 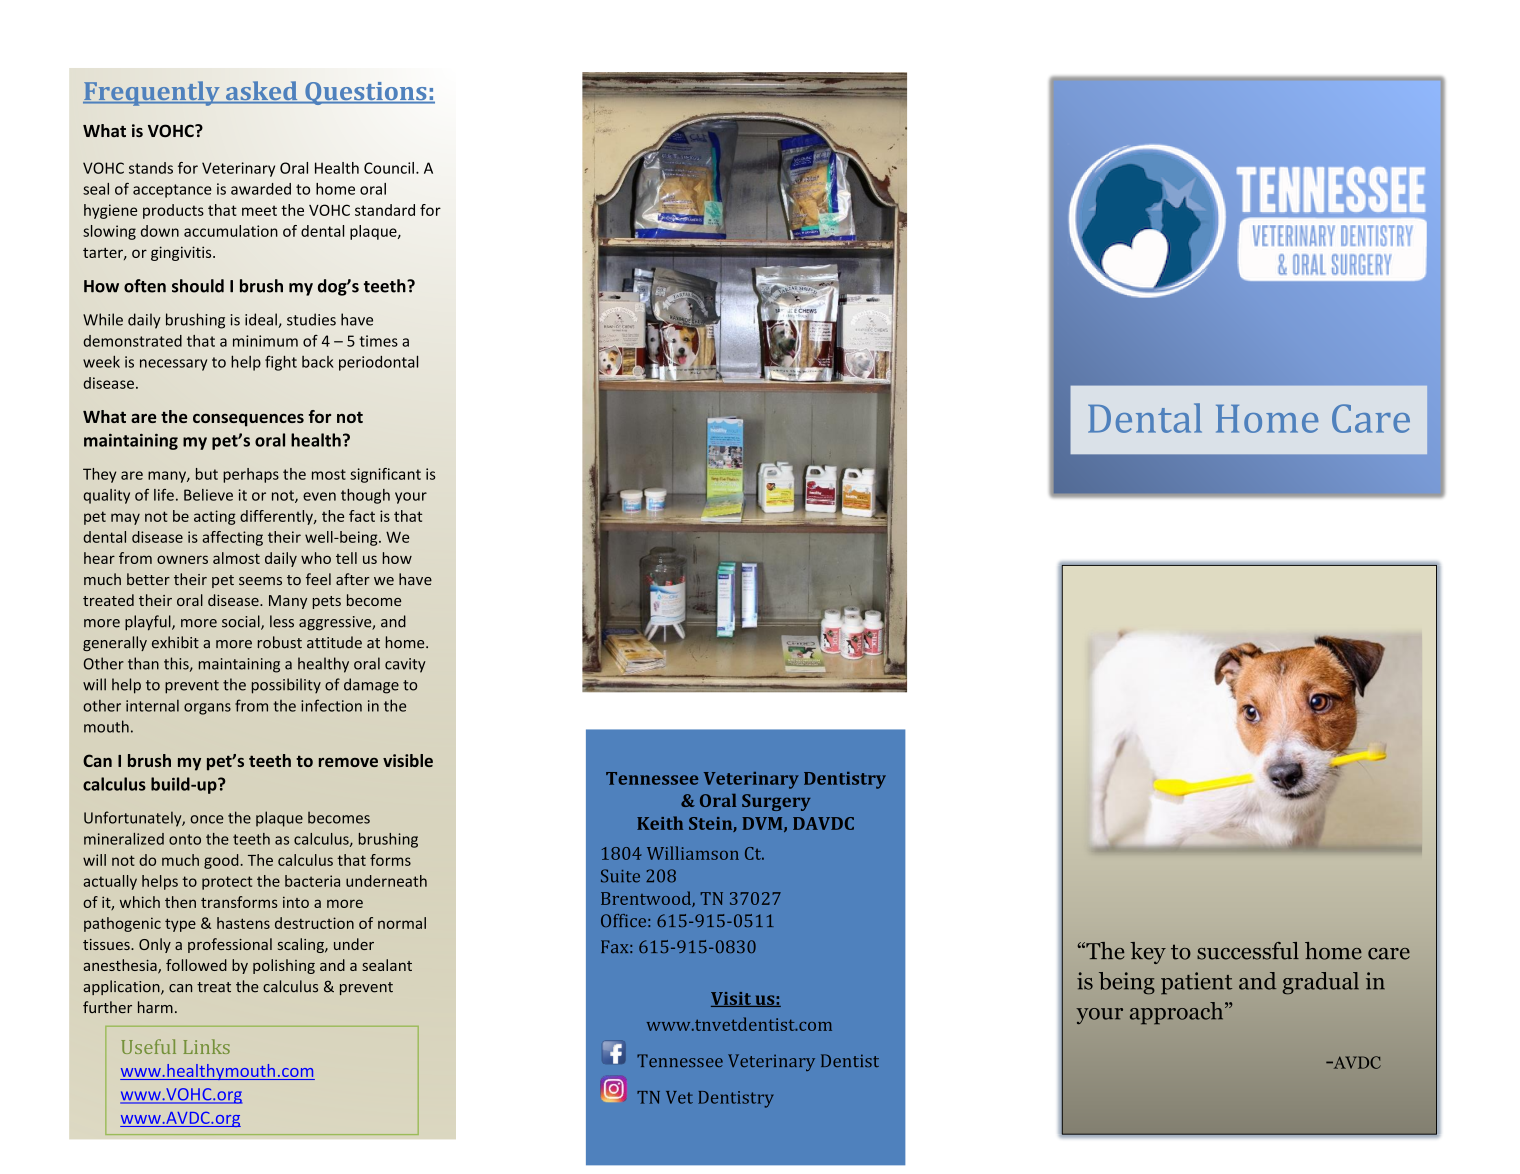 I want to click on seems, so click(x=260, y=581).
